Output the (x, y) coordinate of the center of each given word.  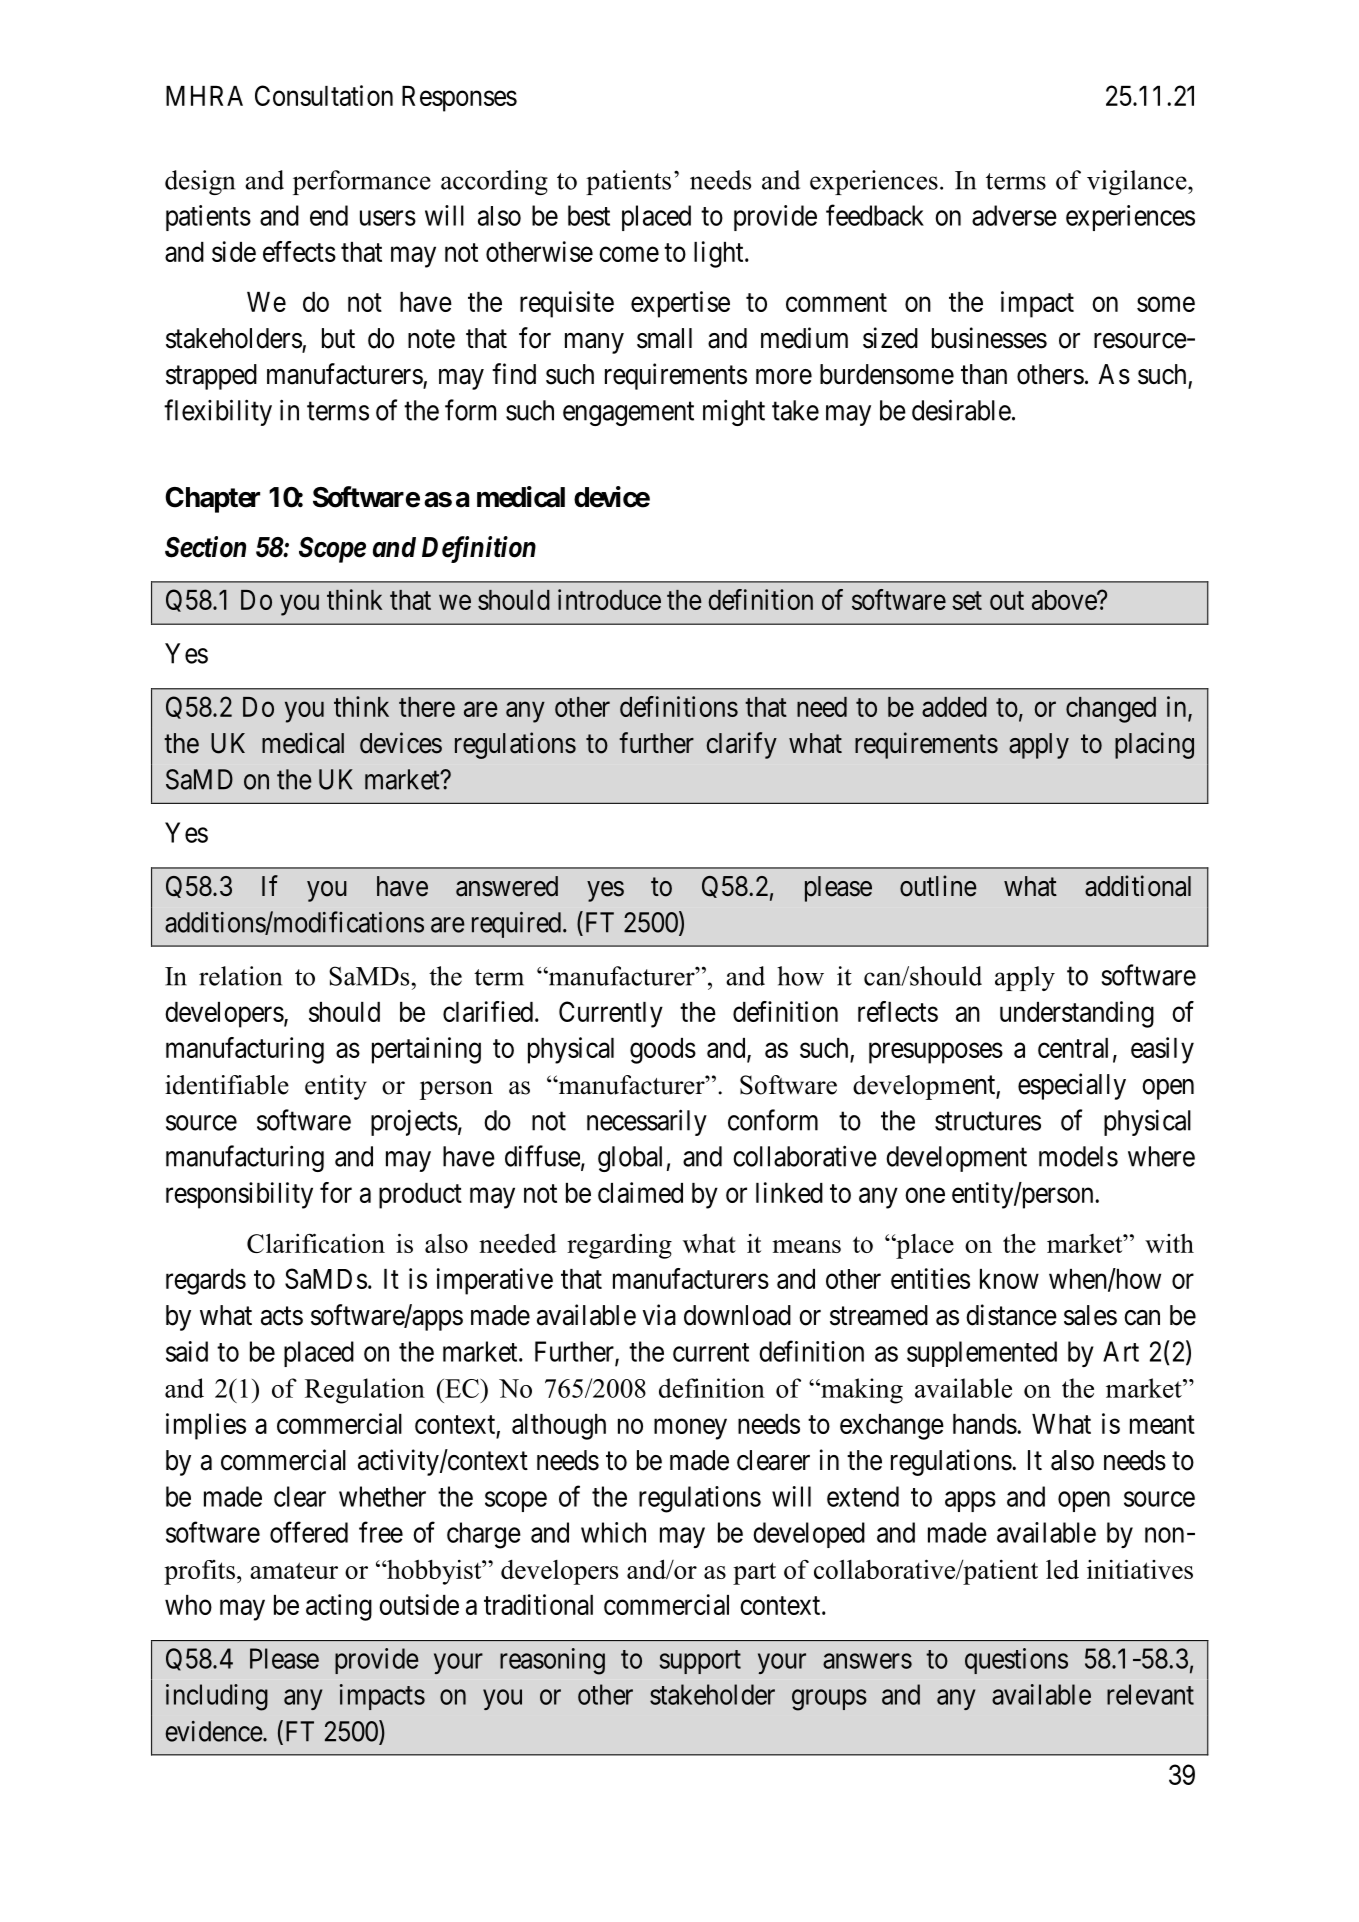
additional (1138, 886)
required (516, 925)
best (589, 215)
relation (240, 976)
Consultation (324, 95)
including (217, 1697)
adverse (1014, 215)
